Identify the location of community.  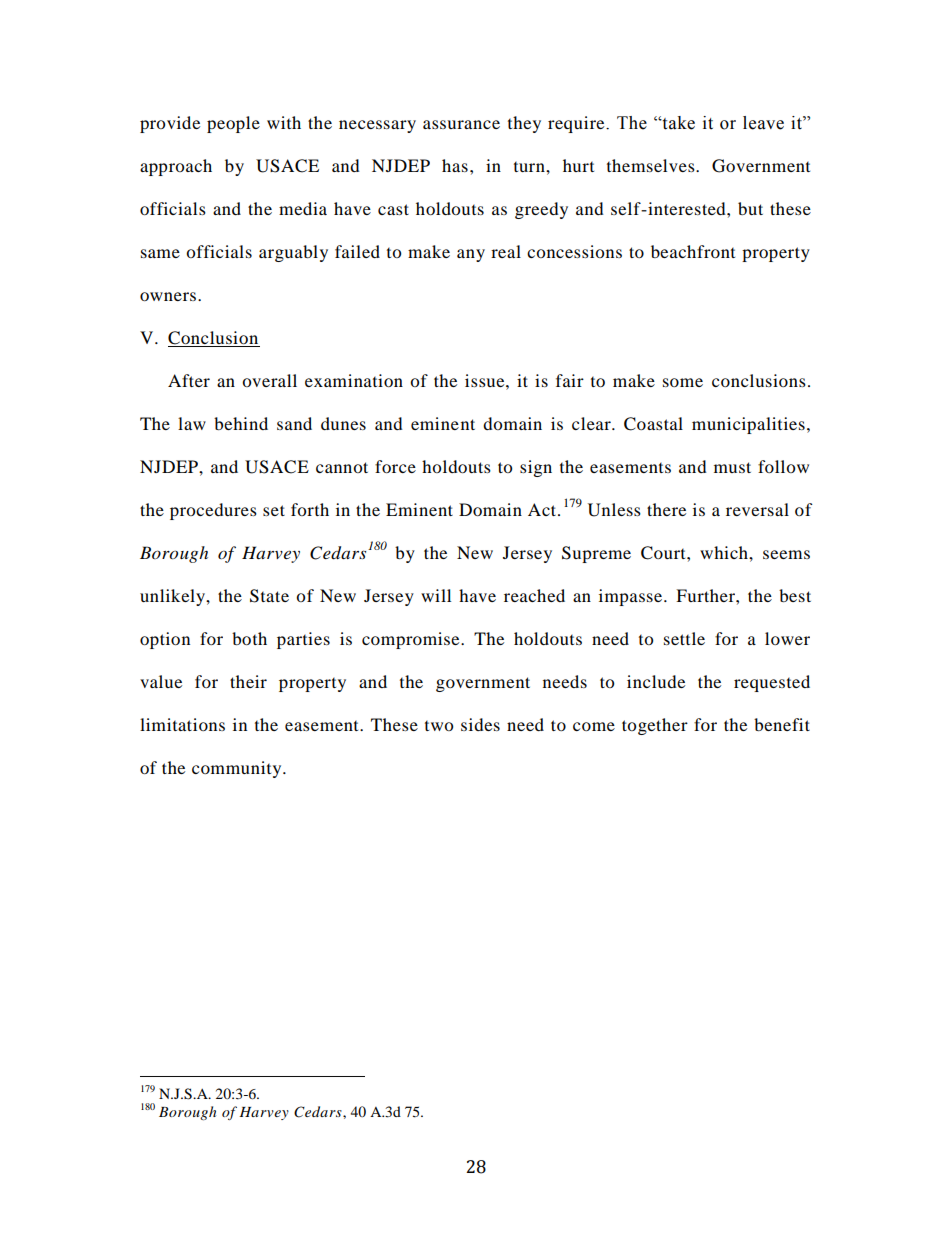
(238, 769).
